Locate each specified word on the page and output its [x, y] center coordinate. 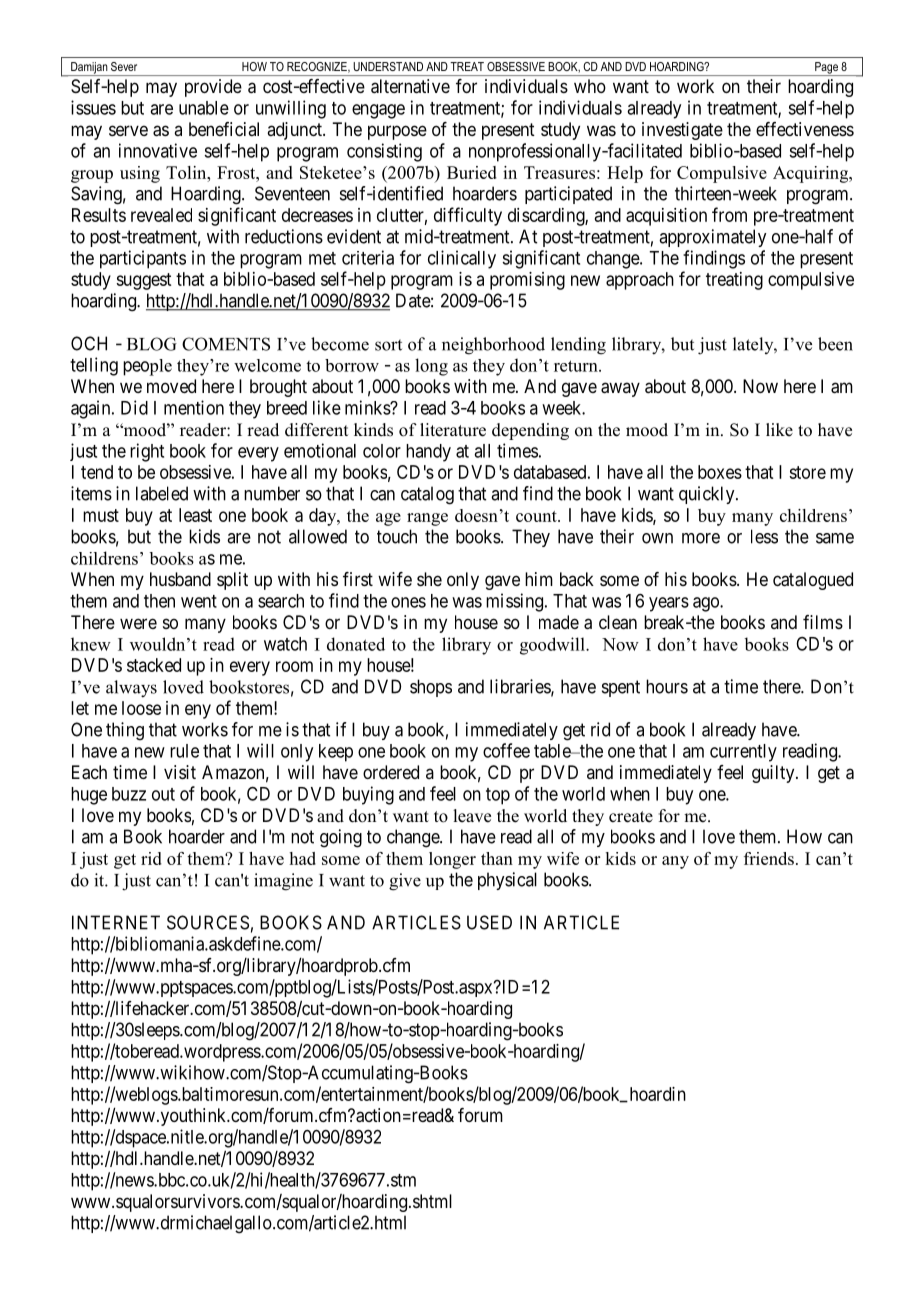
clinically [462, 259]
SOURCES [208, 922]
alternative [410, 86]
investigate [682, 131]
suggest [143, 281]
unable [204, 108]
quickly [708, 495]
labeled [162, 493]
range [427, 519]
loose [141, 708]
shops [431, 688]
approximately [712, 238]
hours [667, 686]
